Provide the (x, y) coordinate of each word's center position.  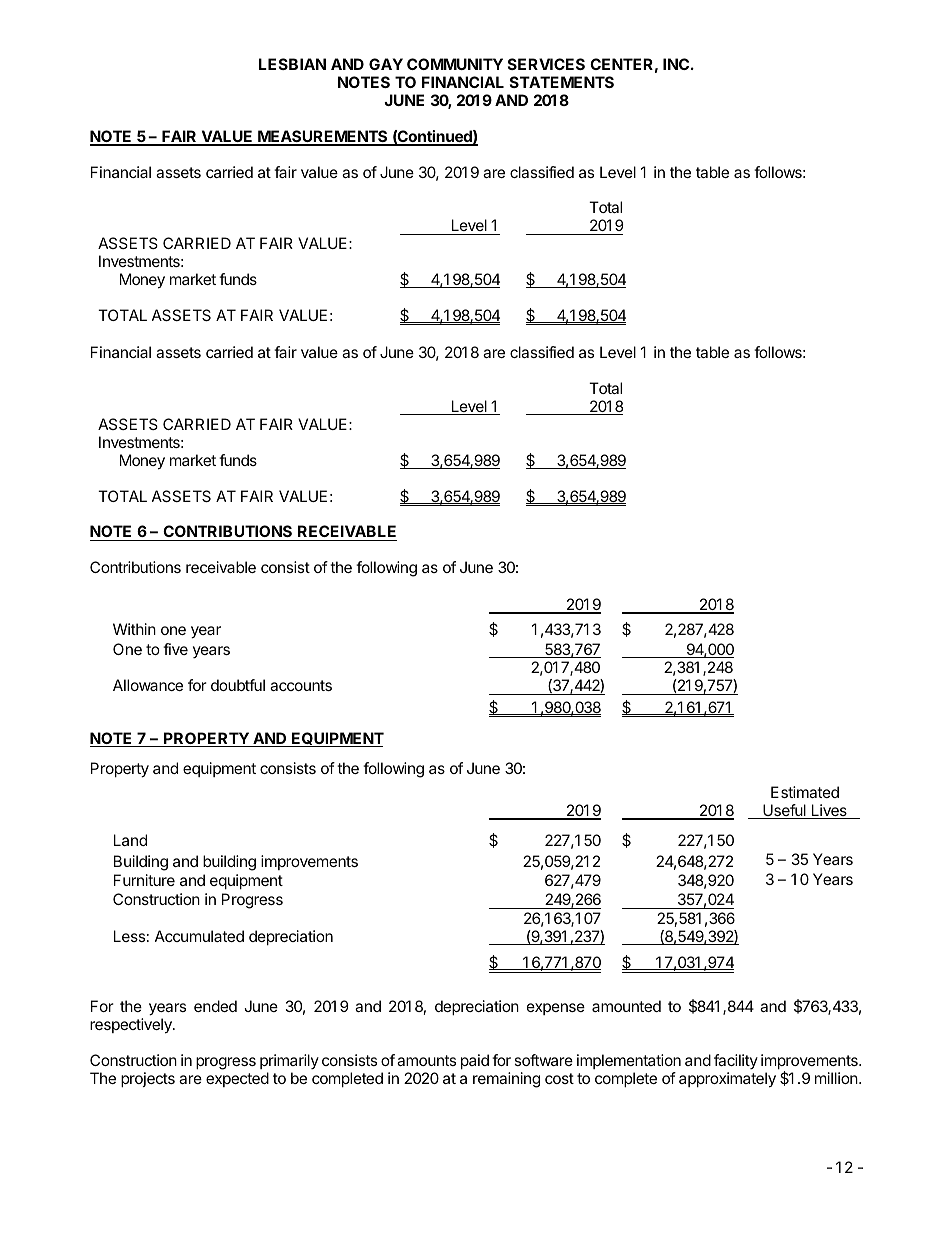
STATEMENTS (562, 82)
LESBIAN (292, 64)
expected (237, 1079)
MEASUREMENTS (323, 137)
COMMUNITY (455, 64)
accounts (301, 685)
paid (475, 1061)
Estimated (805, 792)
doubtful (238, 685)
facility (736, 1061)
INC (676, 64)
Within (134, 629)
